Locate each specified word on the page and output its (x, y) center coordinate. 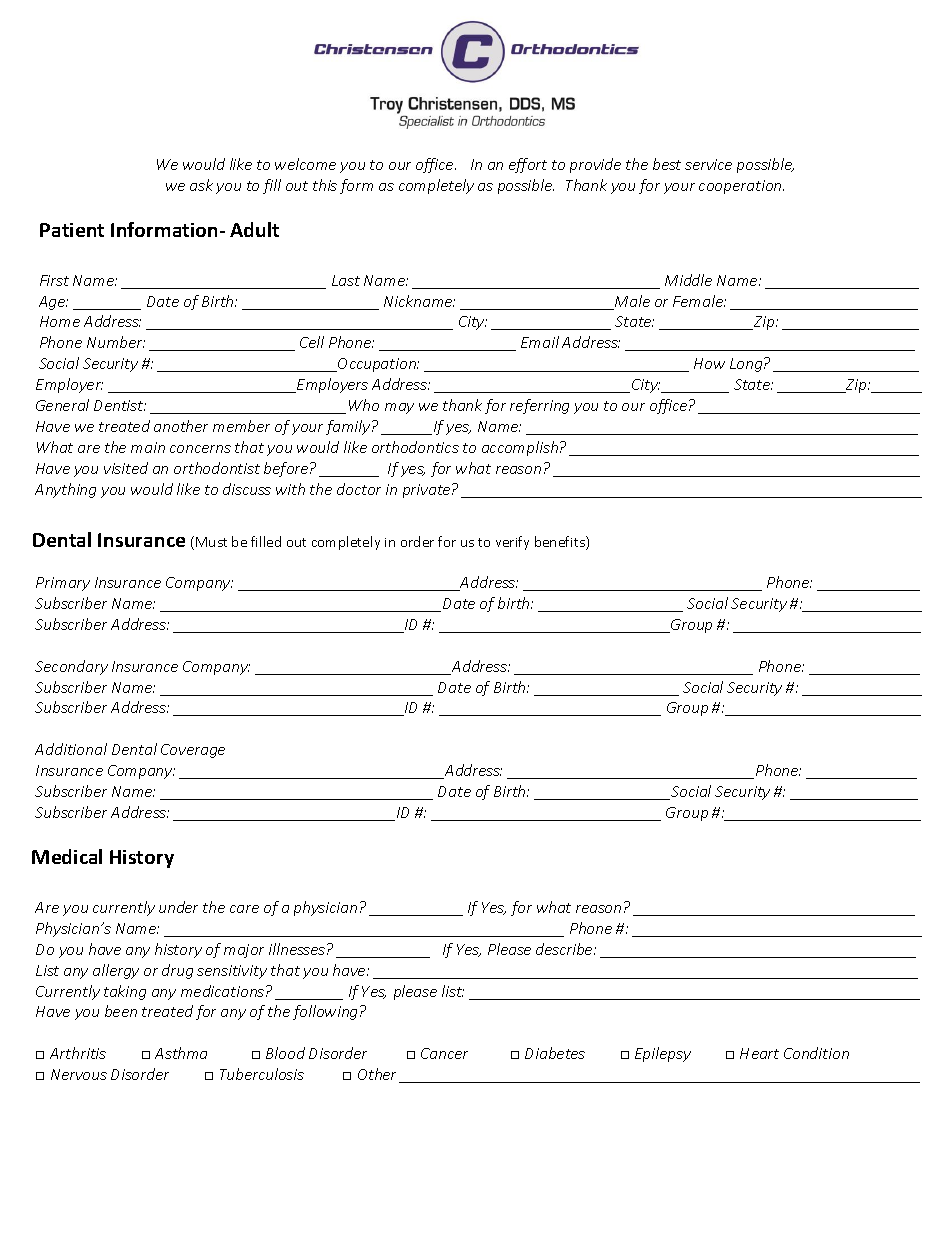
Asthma (181, 1053)
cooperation (741, 187)
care (244, 909)
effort (528, 165)
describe (565, 949)
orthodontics (415, 447)
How (709, 363)
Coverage (193, 751)
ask (201, 185)
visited (126, 468)
